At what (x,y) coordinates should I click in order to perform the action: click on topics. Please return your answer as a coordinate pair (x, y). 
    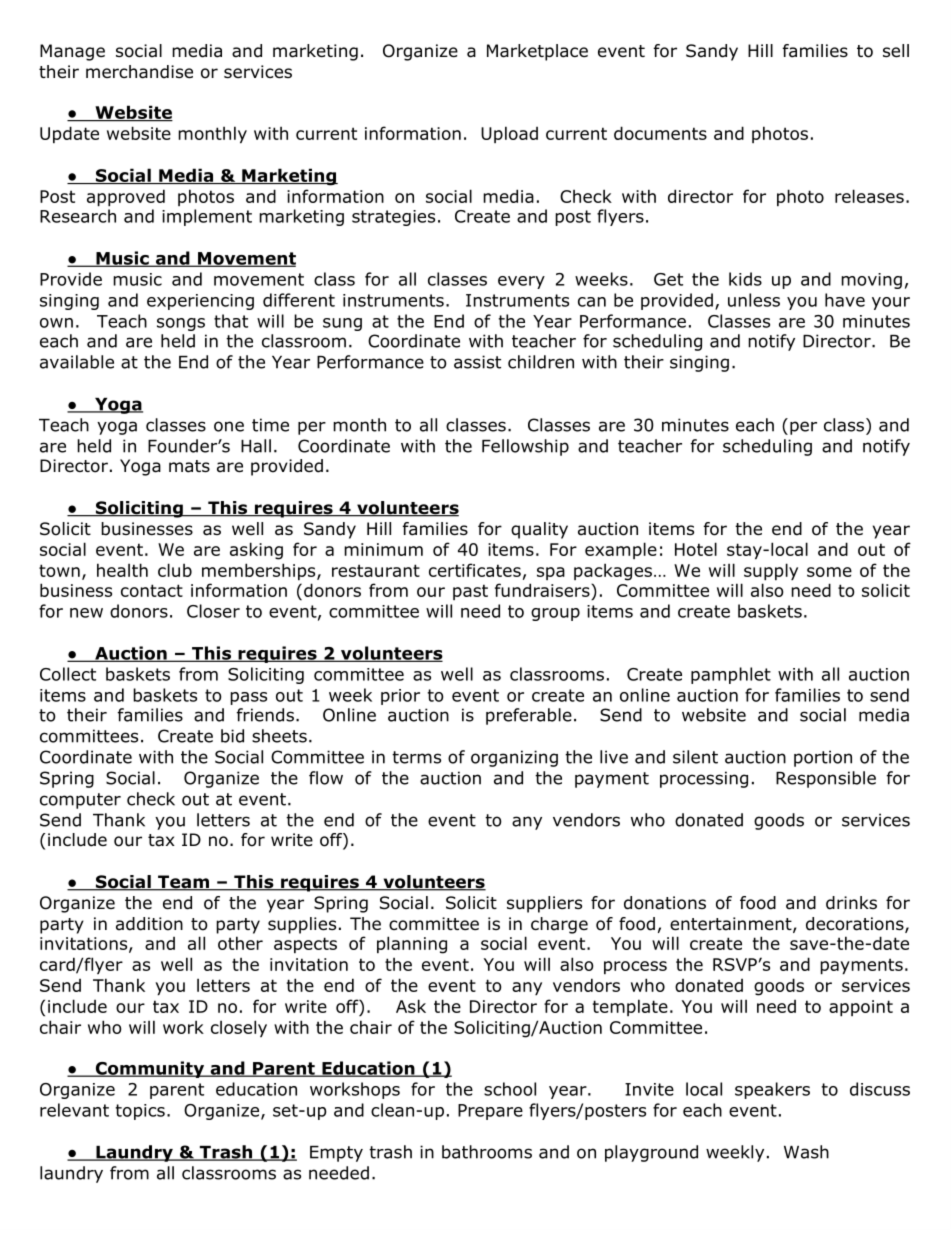
    Looking at the image, I should click on (140, 1112).
